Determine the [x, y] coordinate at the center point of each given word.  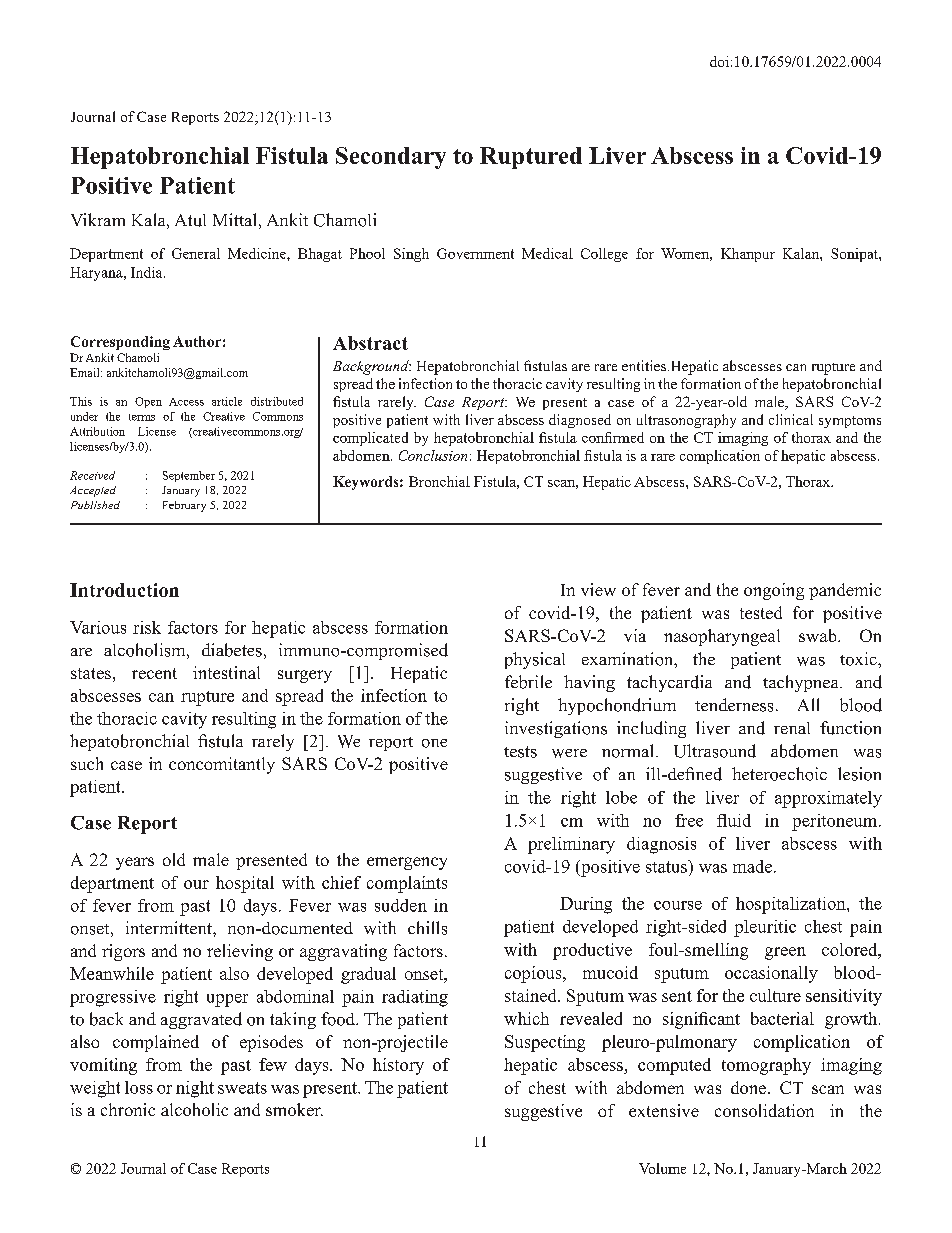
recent [154, 673]
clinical [791, 419]
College [604, 255]
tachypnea [802, 683]
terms [142, 417]
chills [427, 928]
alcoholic [194, 1109]
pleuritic [765, 928]
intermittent [170, 927]
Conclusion [433, 455]
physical [535, 660]
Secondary [391, 158]
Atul [190, 220]
